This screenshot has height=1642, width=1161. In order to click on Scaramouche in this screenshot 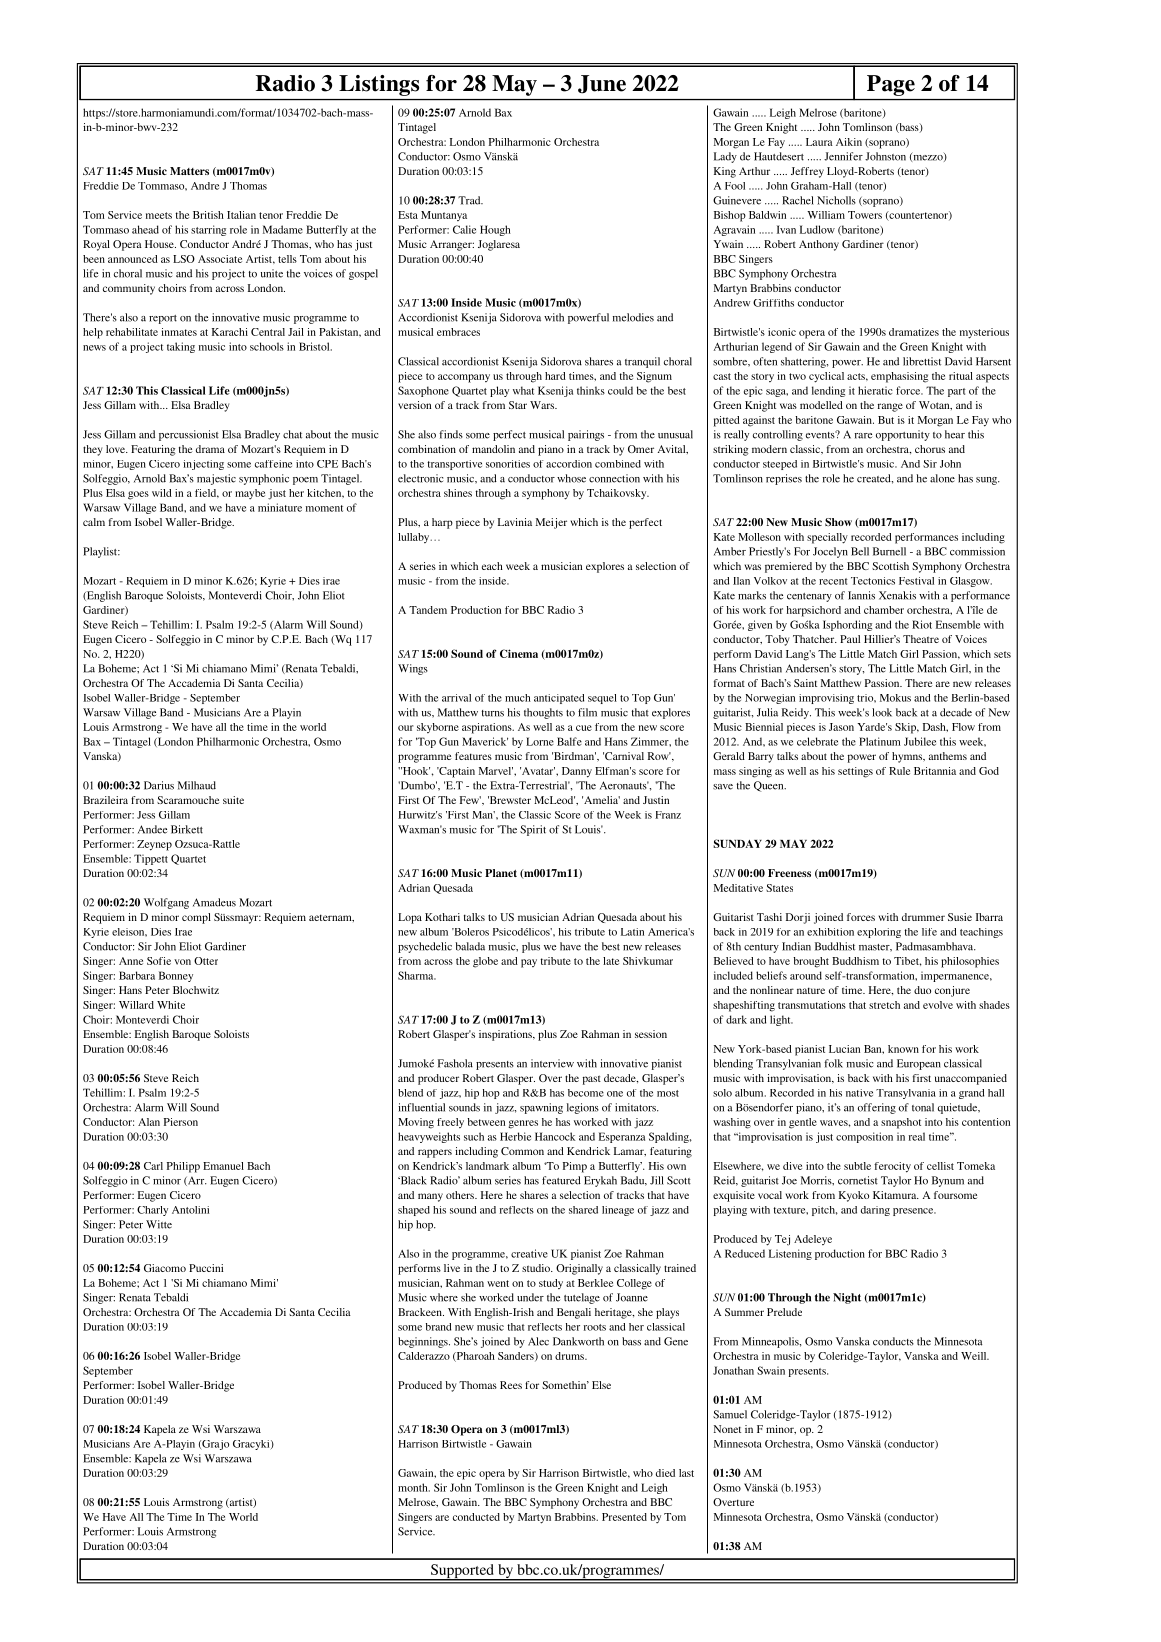, I will do `click(188, 800)`.
